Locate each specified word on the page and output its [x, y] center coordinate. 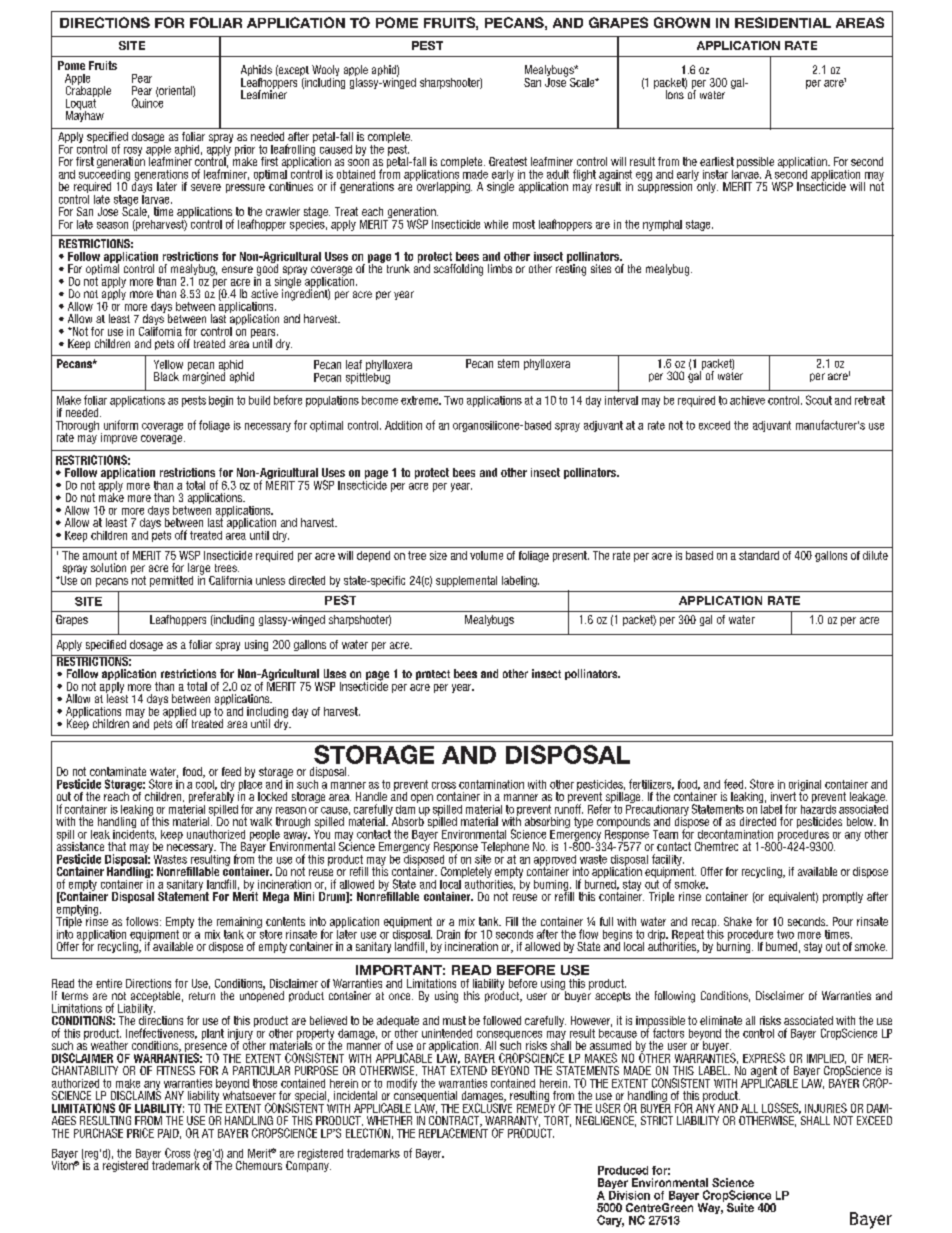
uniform [121, 425]
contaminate [118, 771]
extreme [421, 400]
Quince [147, 102]
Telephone [505, 849]
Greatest [508, 161]
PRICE [140, 1133]
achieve [747, 400]
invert [783, 796]
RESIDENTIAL [783, 22]
